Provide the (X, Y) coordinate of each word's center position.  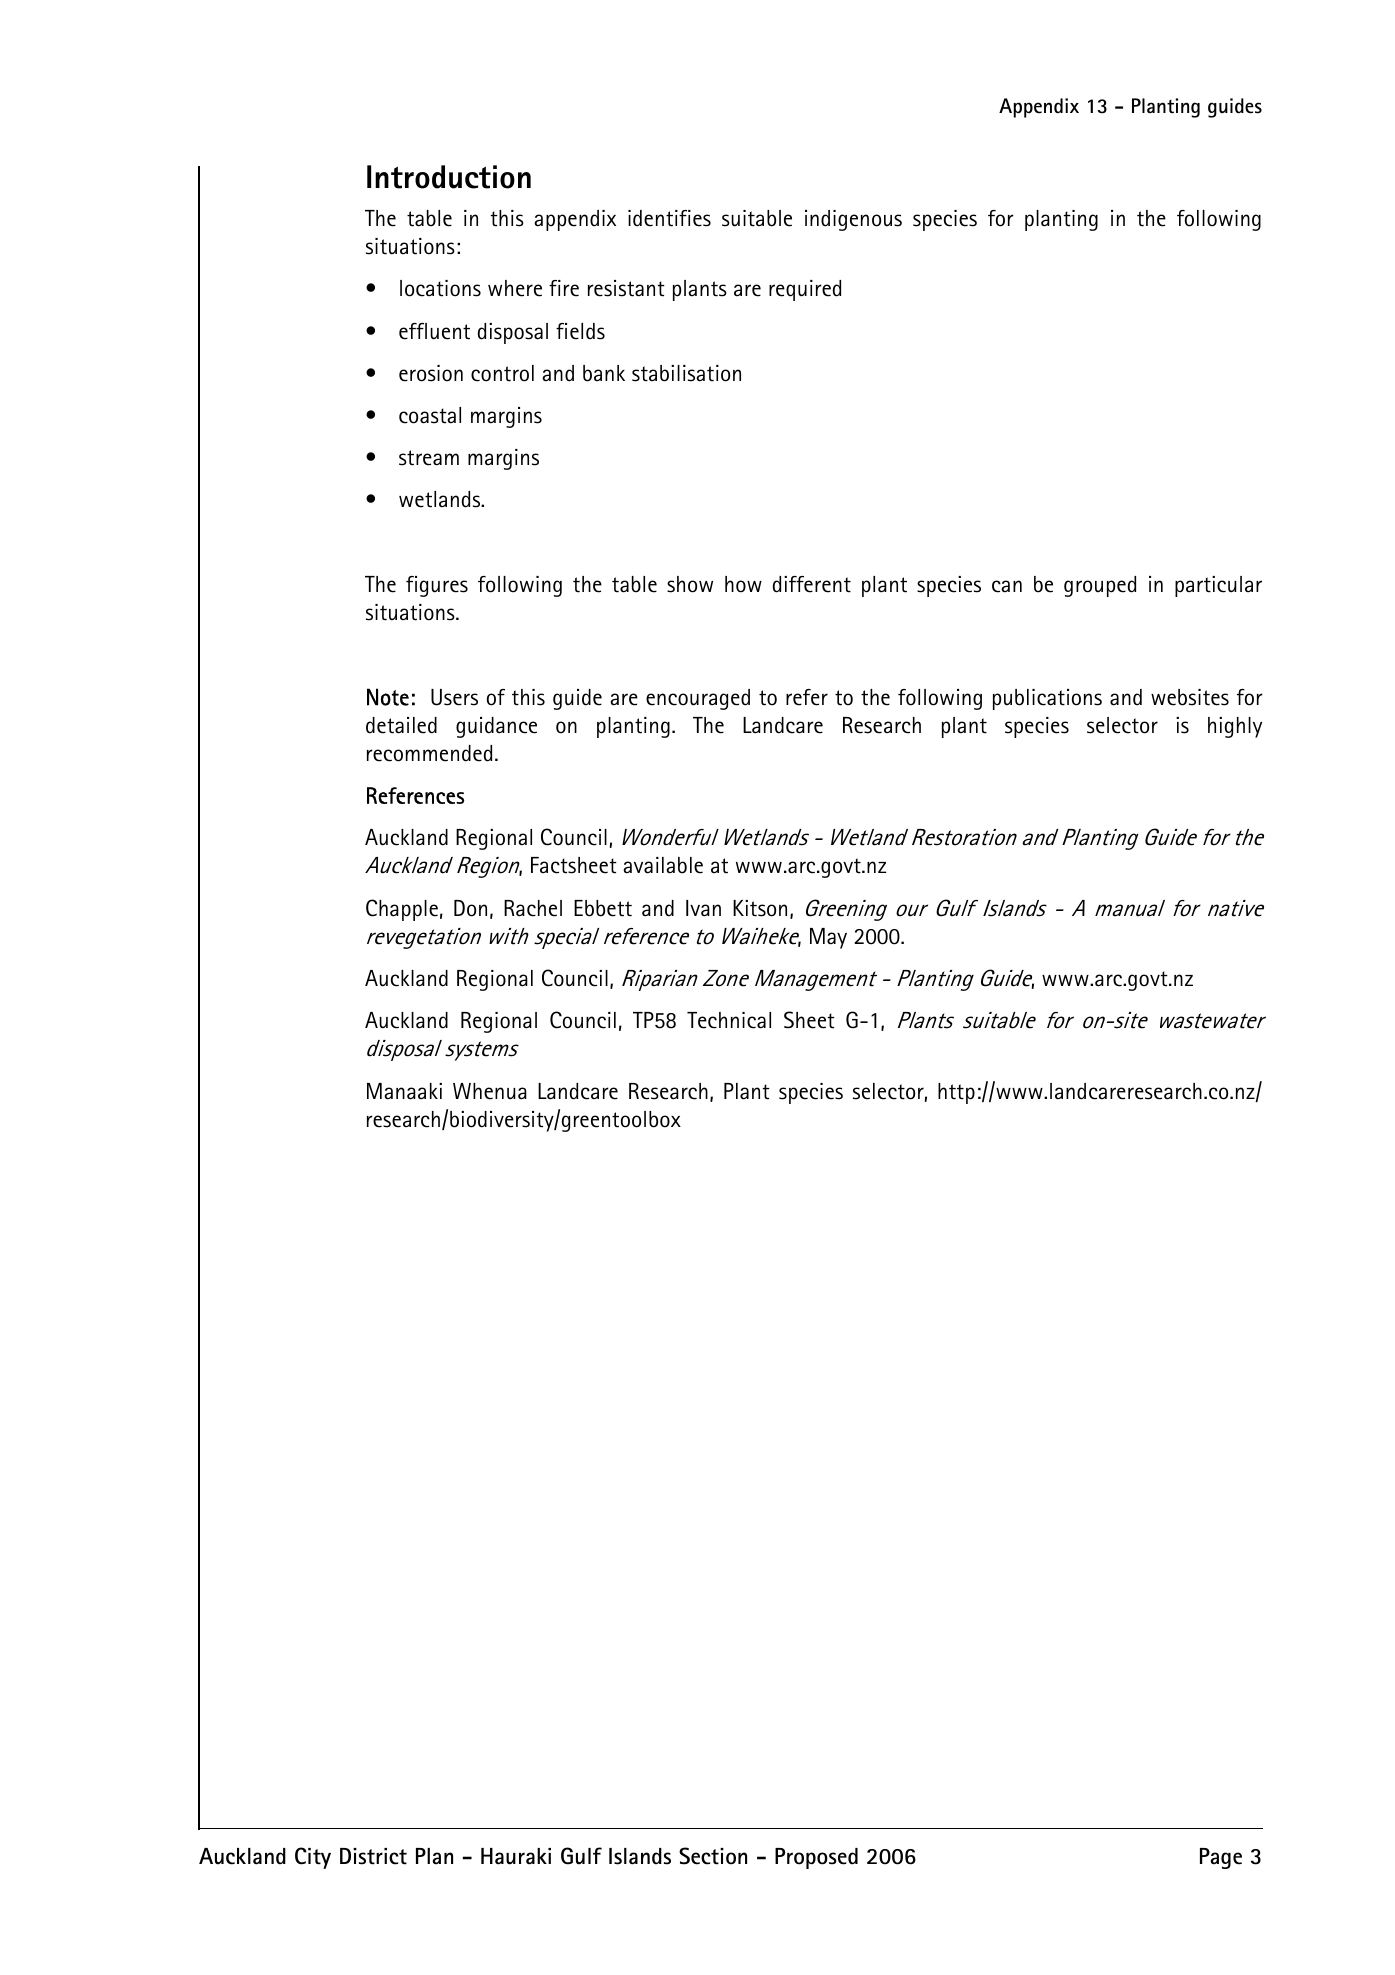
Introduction (449, 177)
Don (470, 908)
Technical (729, 1020)
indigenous (853, 220)
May (828, 938)
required (805, 290)
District (373, 1856)
